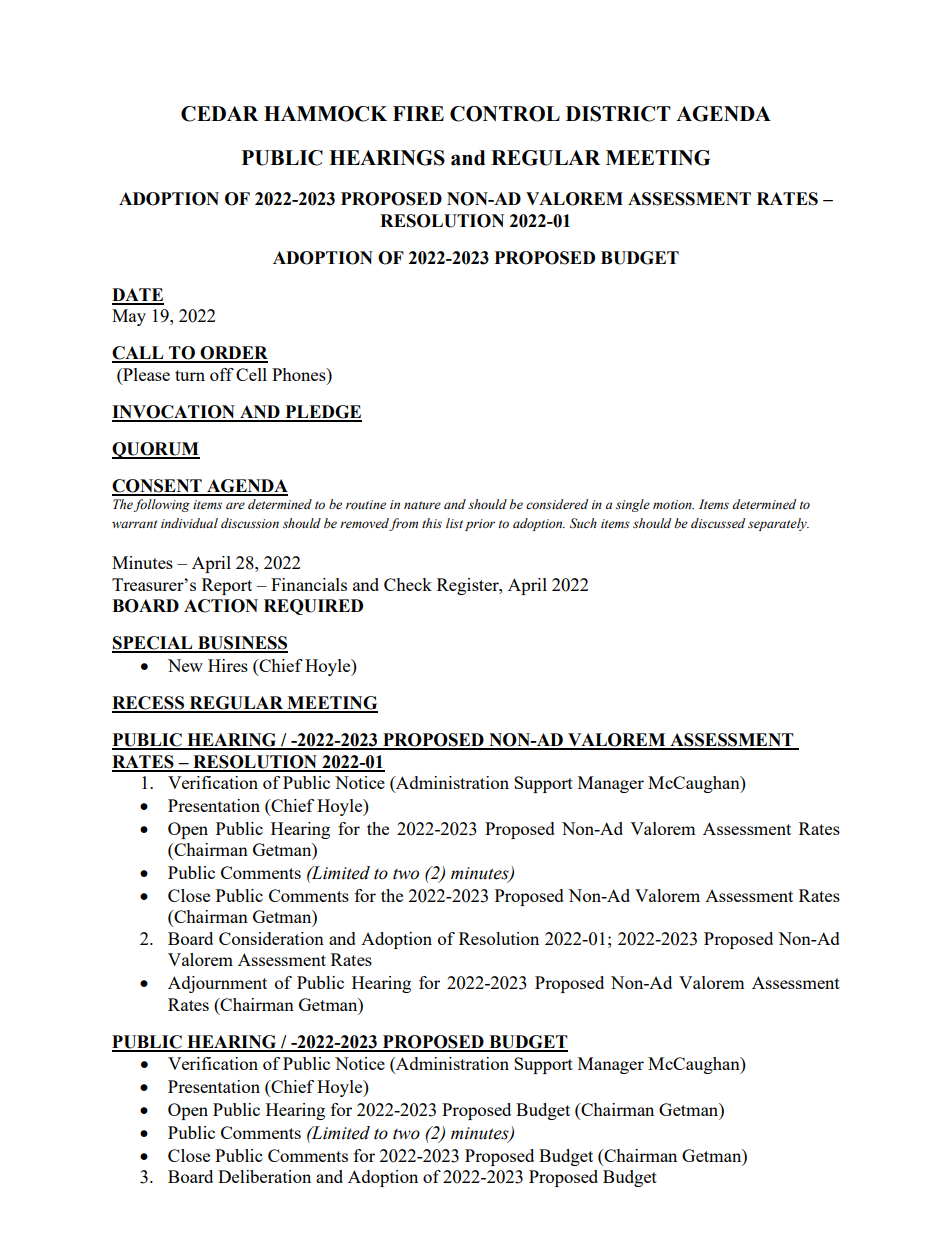 The image size is (952, 1233). Describe the element at coordinates (718, 523) in the page. I see `discussed` at that location.
